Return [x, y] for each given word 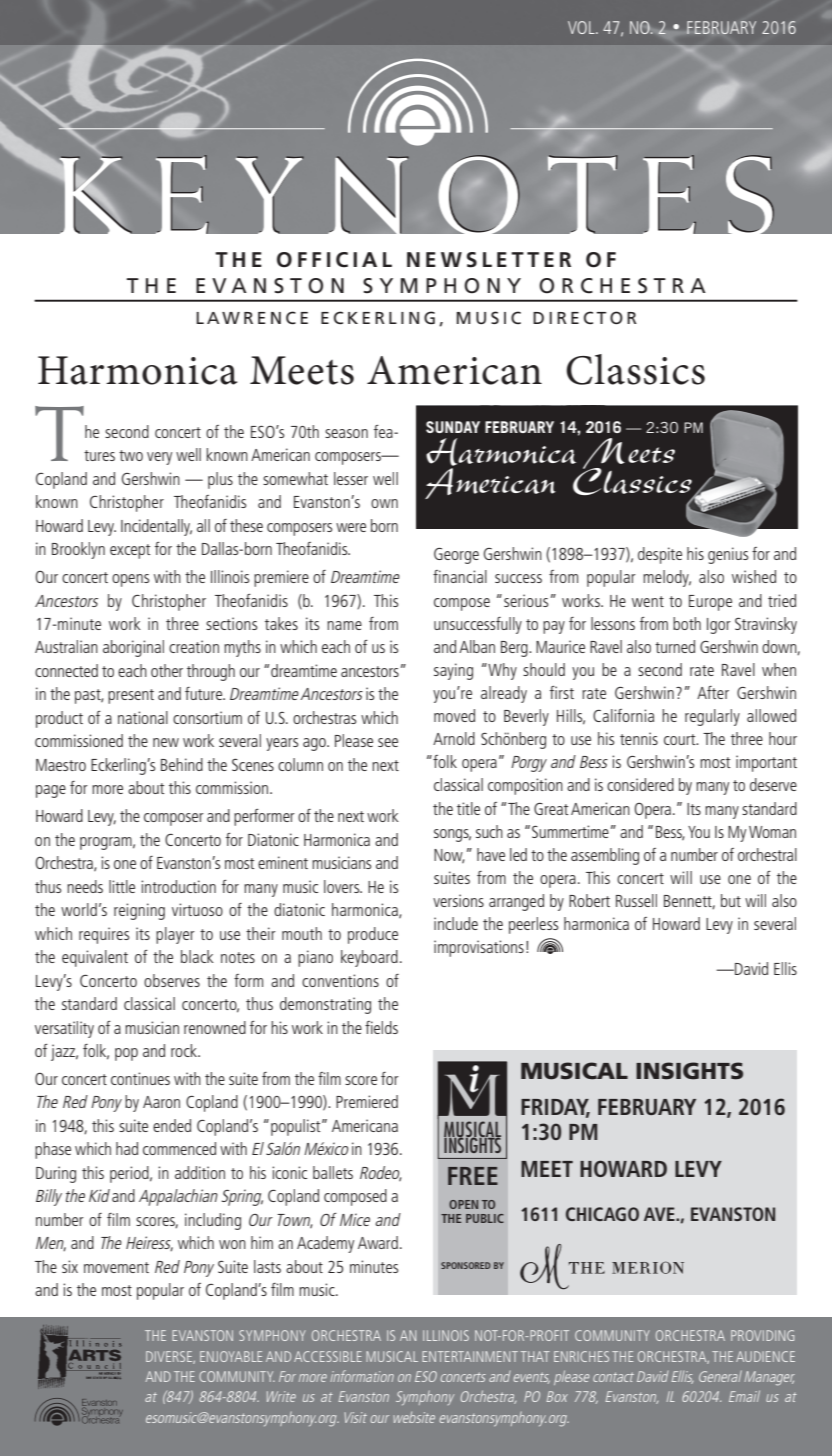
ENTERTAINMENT [470, 1356]
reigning [139, 911]
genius [728, 555]
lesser [351, 478]
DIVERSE [170, 1357]
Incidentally [156, 527]
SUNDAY [453, 427]
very [159, 458]
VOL [582, 27]
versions [458, 900]
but [731, 900]
